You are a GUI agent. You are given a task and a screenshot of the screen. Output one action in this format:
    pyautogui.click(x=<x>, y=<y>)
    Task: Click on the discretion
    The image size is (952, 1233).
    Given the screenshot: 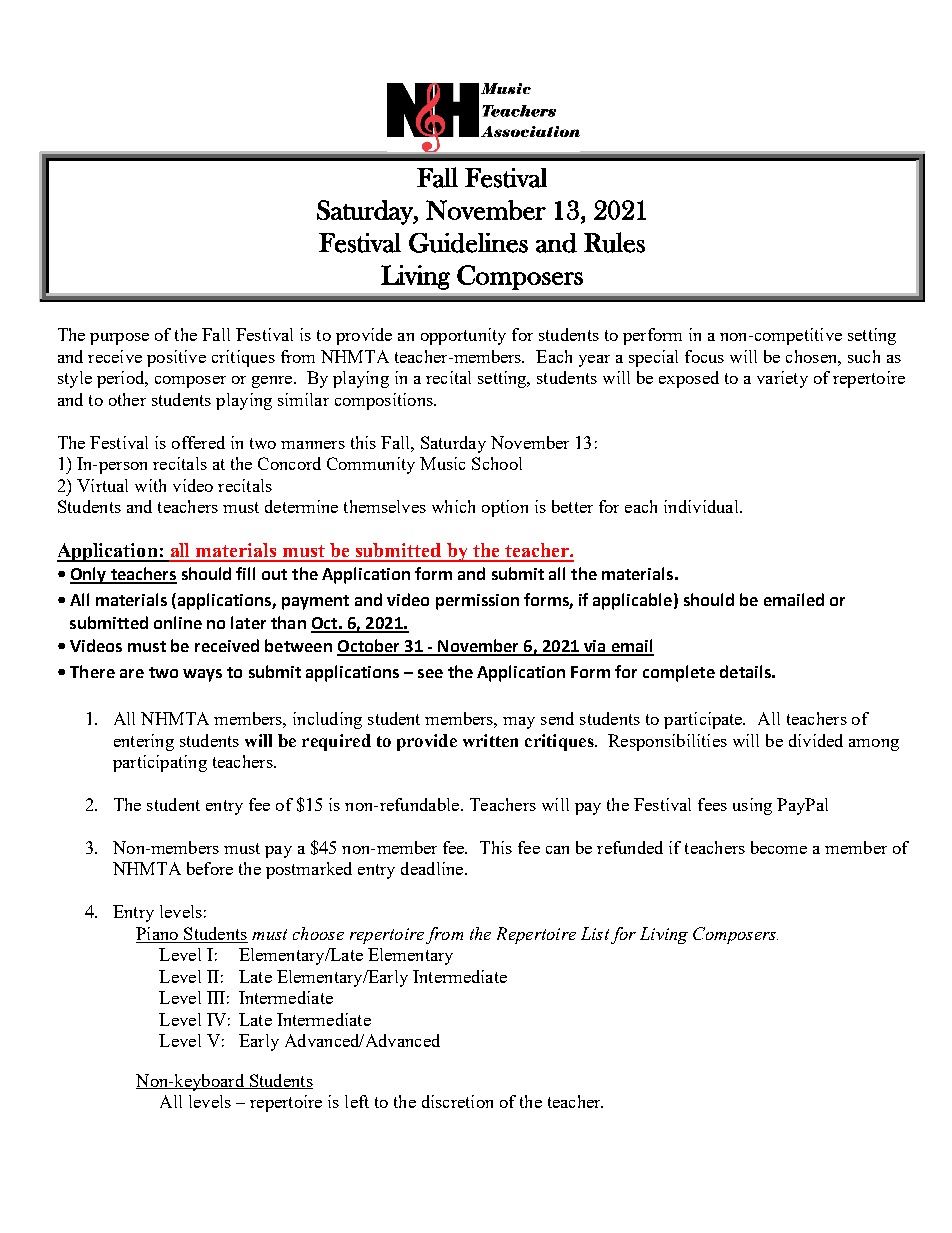 What is the action you would take?
    pyautogui.click(x=457, y=1101)
